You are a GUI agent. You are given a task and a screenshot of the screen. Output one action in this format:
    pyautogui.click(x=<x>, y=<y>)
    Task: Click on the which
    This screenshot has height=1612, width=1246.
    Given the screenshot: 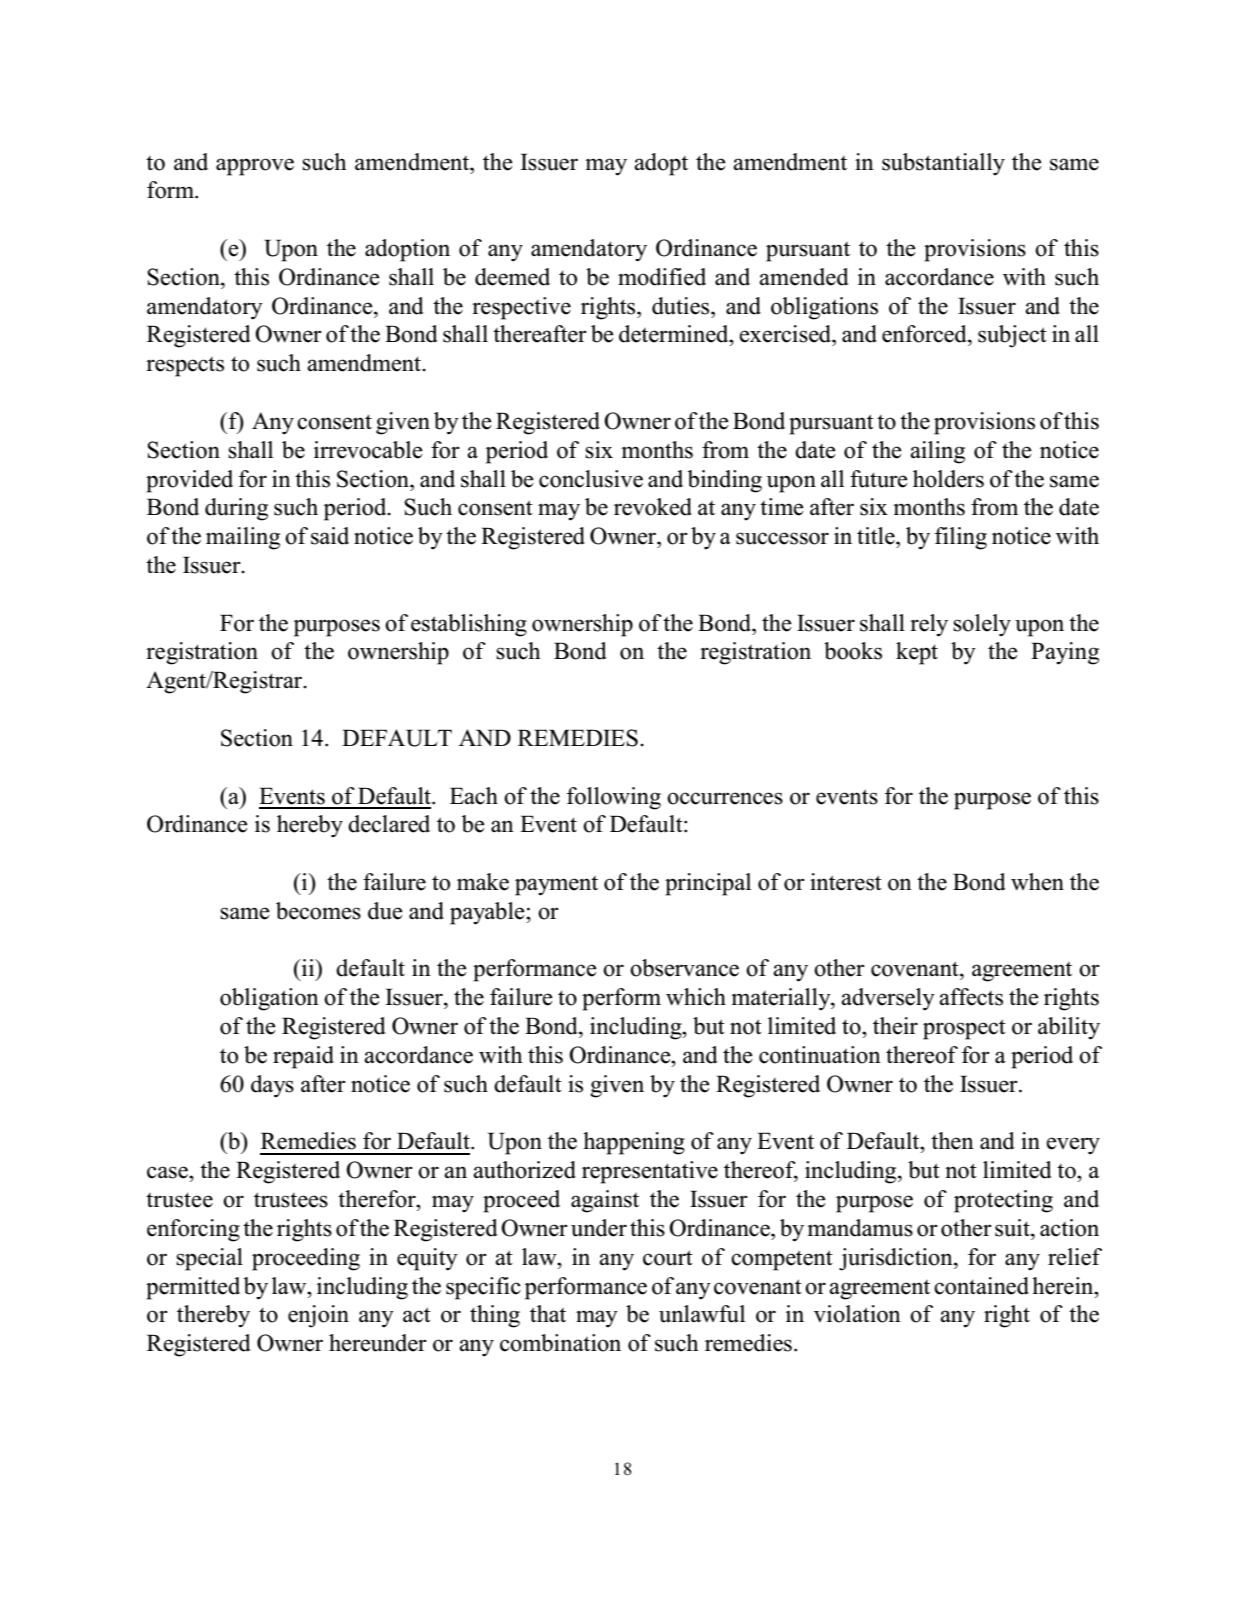 What is the action you would take?
    pyautogui.click(x=696, y=997)
